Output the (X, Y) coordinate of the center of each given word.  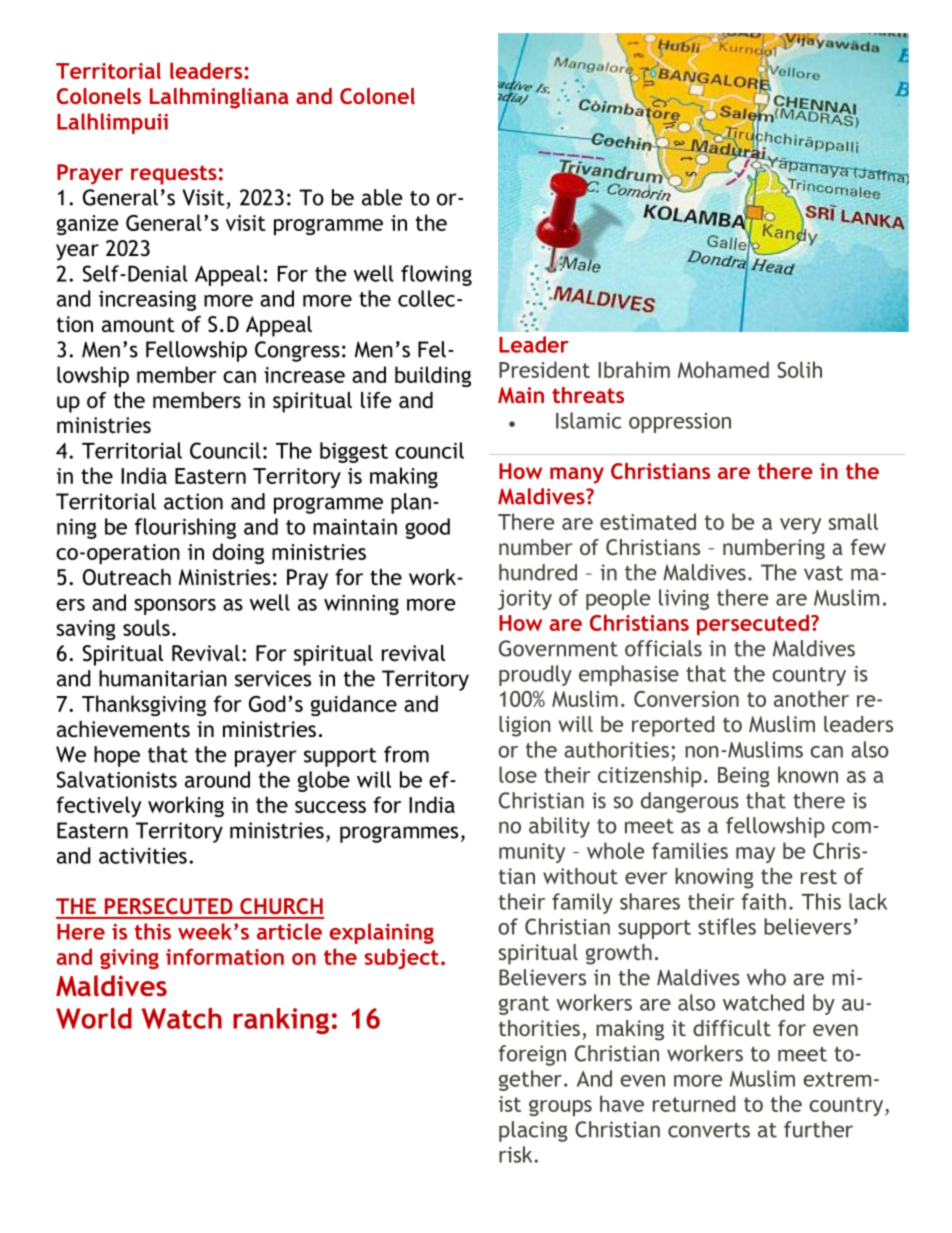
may (755, 855)
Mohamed (723, 369)
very (800, 526)
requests (174, 175)
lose (518, 774)
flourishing (185, 528)
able (382, 197)
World (94, 1018)
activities (143, 855)
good (427, 528)
